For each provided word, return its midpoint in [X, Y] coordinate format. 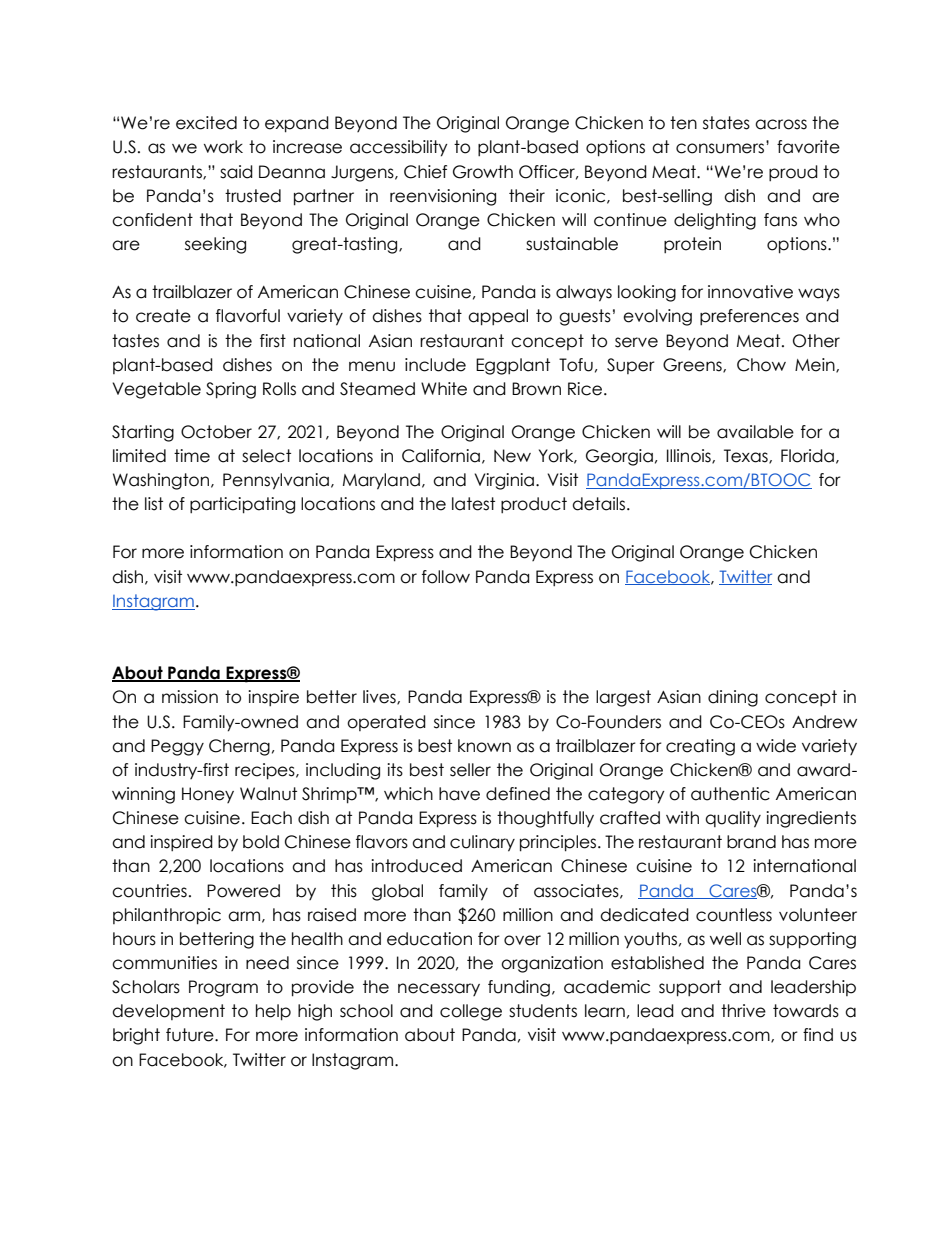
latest [473, 504]
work [223, 147]
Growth [483, 172]
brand [751, 842]
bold [261, 842]
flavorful [248, 316]
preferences [749, 317]
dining [733, 698]
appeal [498, 317]
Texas [747, 456]
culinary [482, 843]
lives [380, 697]
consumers [720, 148]
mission [190, 697]
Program [223, 988]
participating [242, 505]
